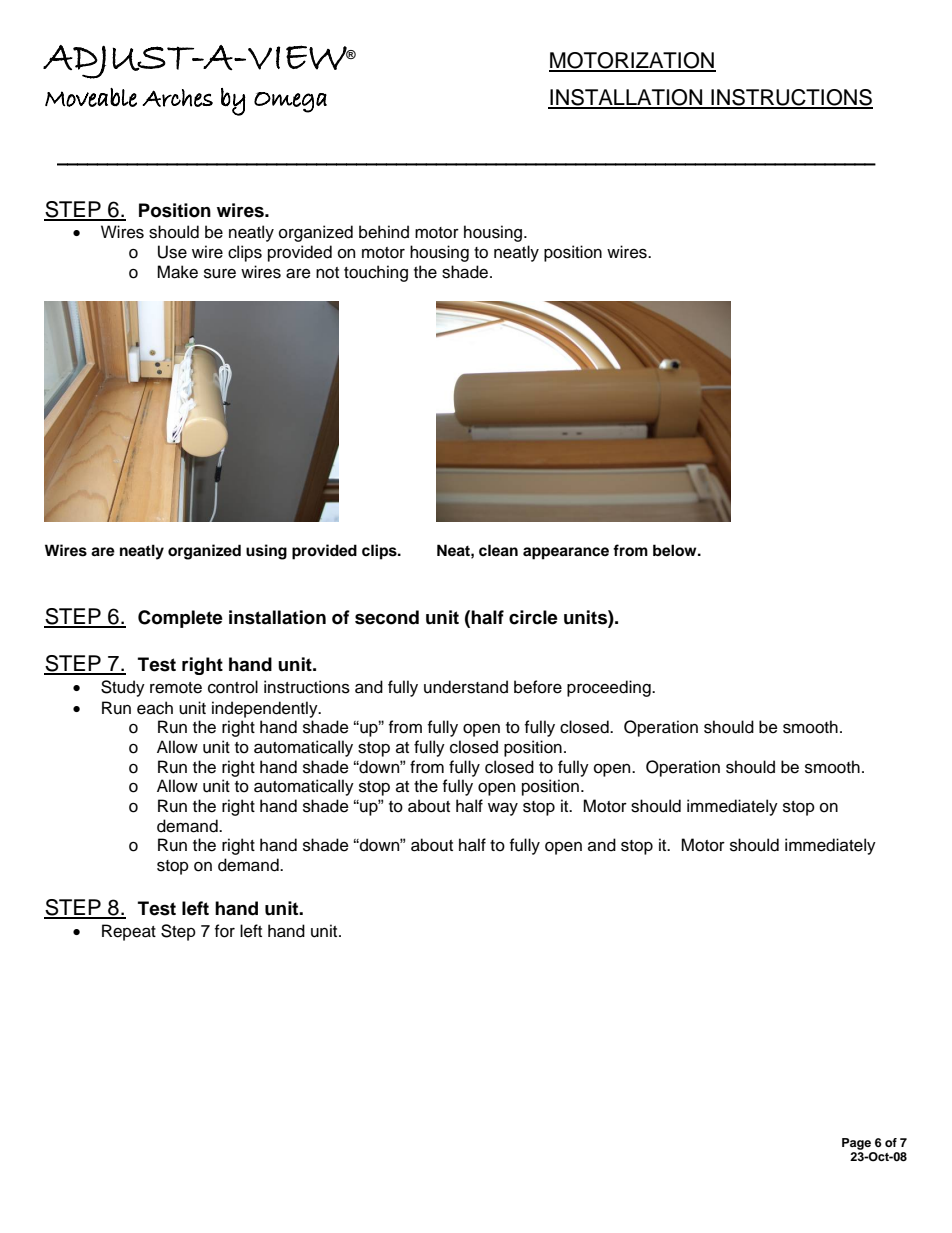 The width and height of the page is (952, 1233). I want to click on Repeat, so click(129, 932).
